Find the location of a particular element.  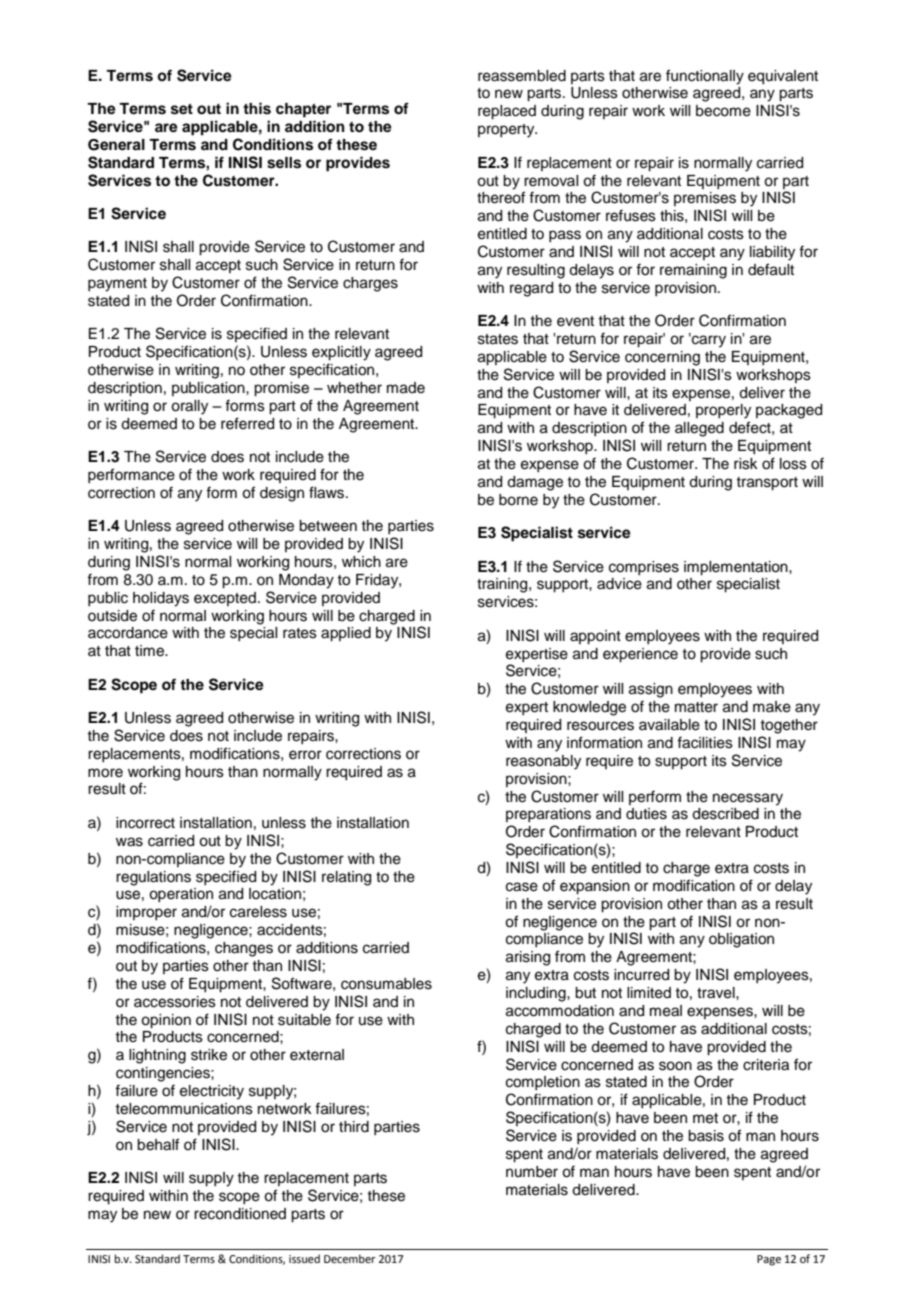

regulations is located at coordinates (153, 878).
